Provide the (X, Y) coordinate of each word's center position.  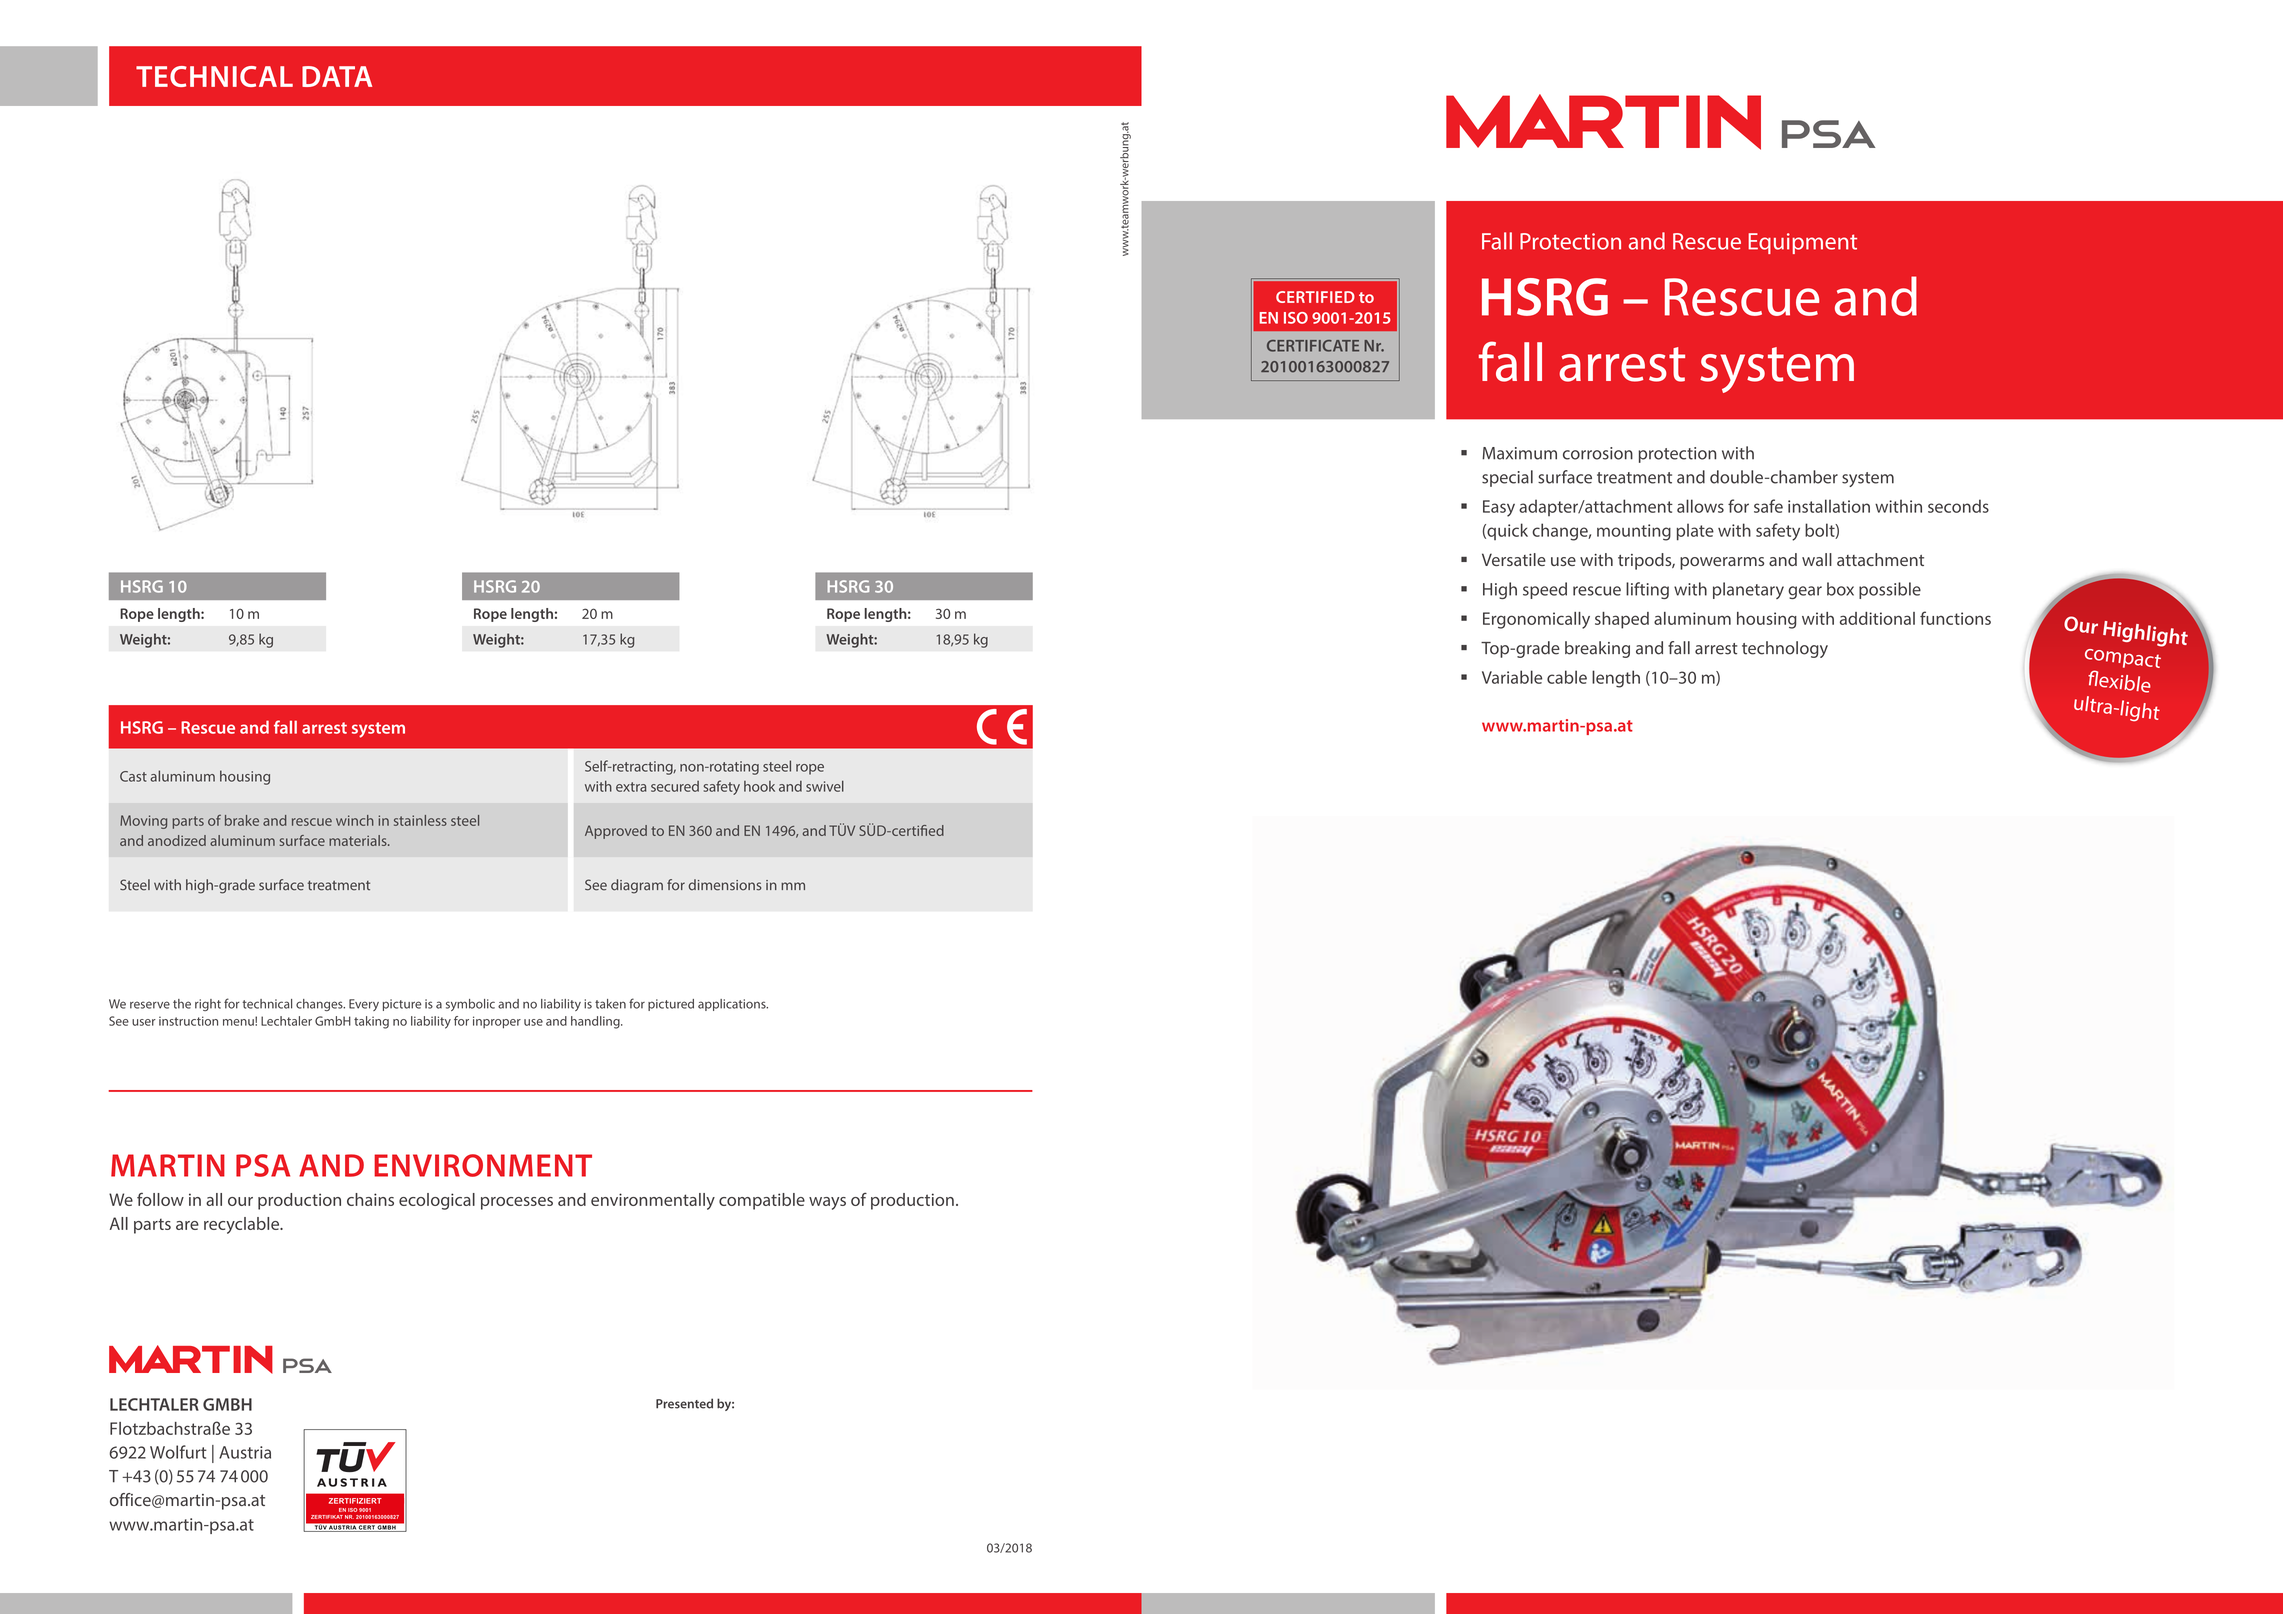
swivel (825, 786)
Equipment (1802, 243)
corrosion (1598, 453)
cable (1567, 677)
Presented (684, 1403)
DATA (337, 76)
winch (355, 820)
